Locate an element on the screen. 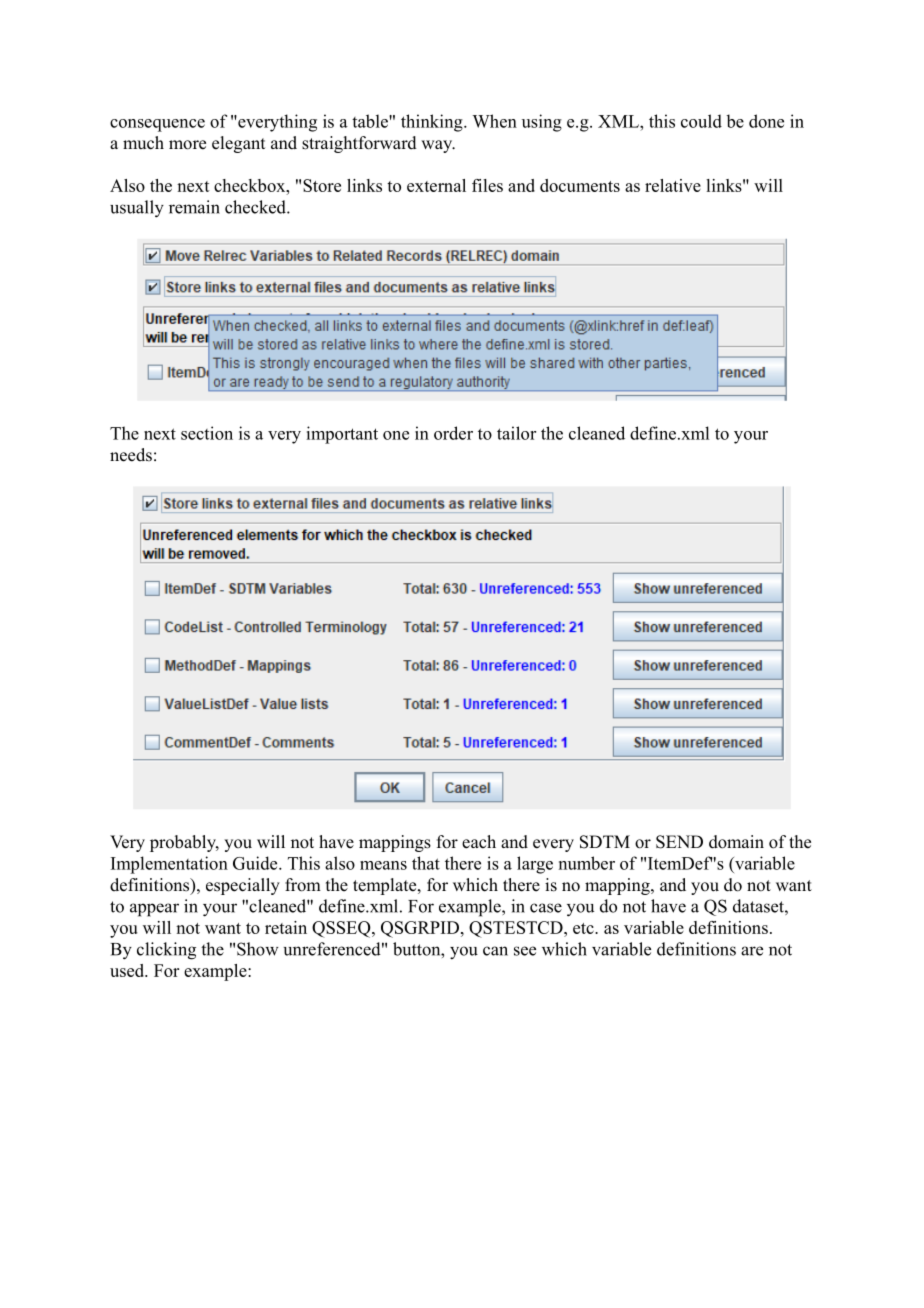 The height and width of the screenshot is (1308, 924). needs is located at coordinates (131, 455).
